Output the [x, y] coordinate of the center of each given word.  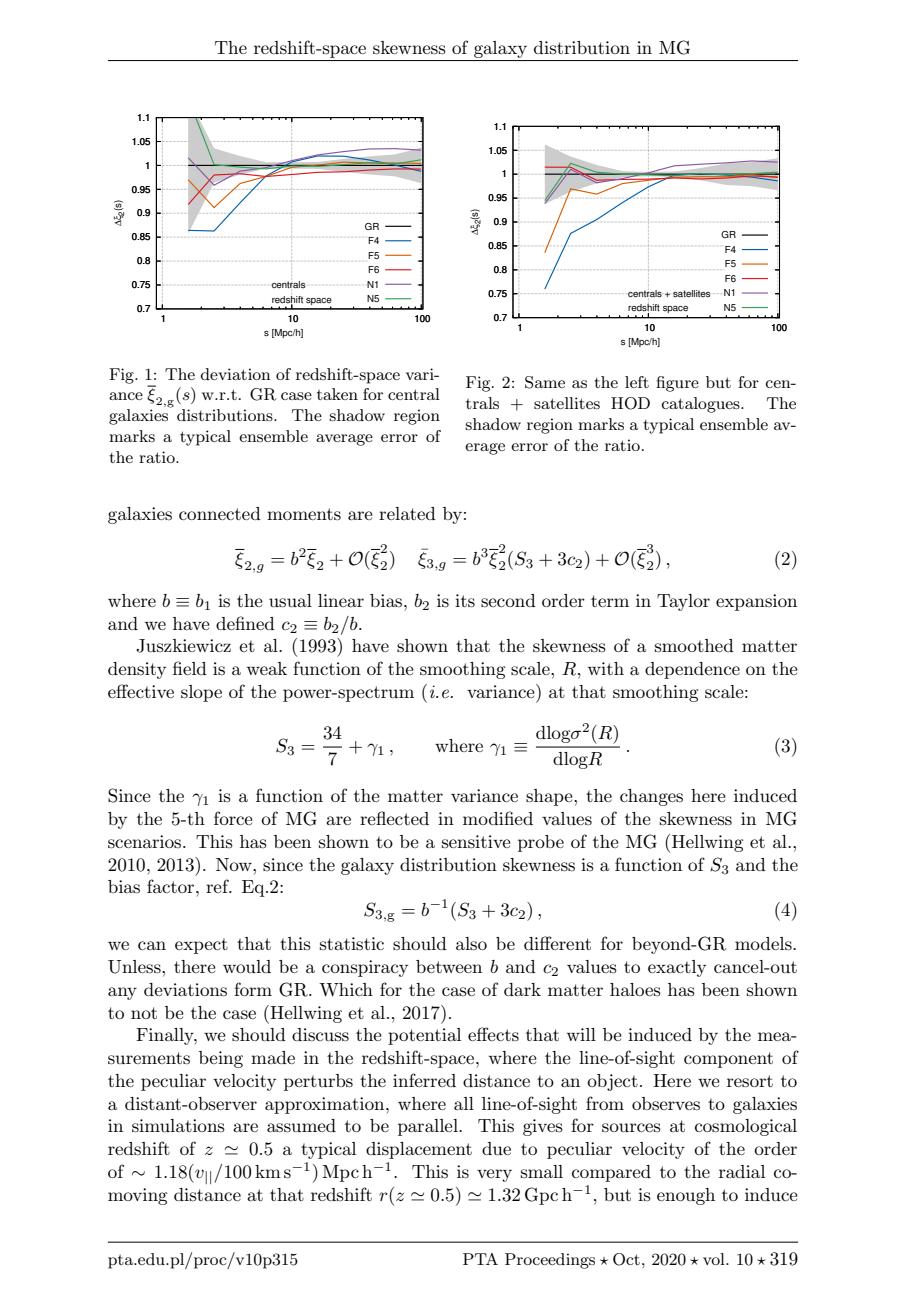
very [494, 1175]
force [233, 818]
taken [337, 394]
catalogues [702, 405]
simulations [178, 1126]
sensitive [476, 842]
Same [545, 382]
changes [651, 797]
